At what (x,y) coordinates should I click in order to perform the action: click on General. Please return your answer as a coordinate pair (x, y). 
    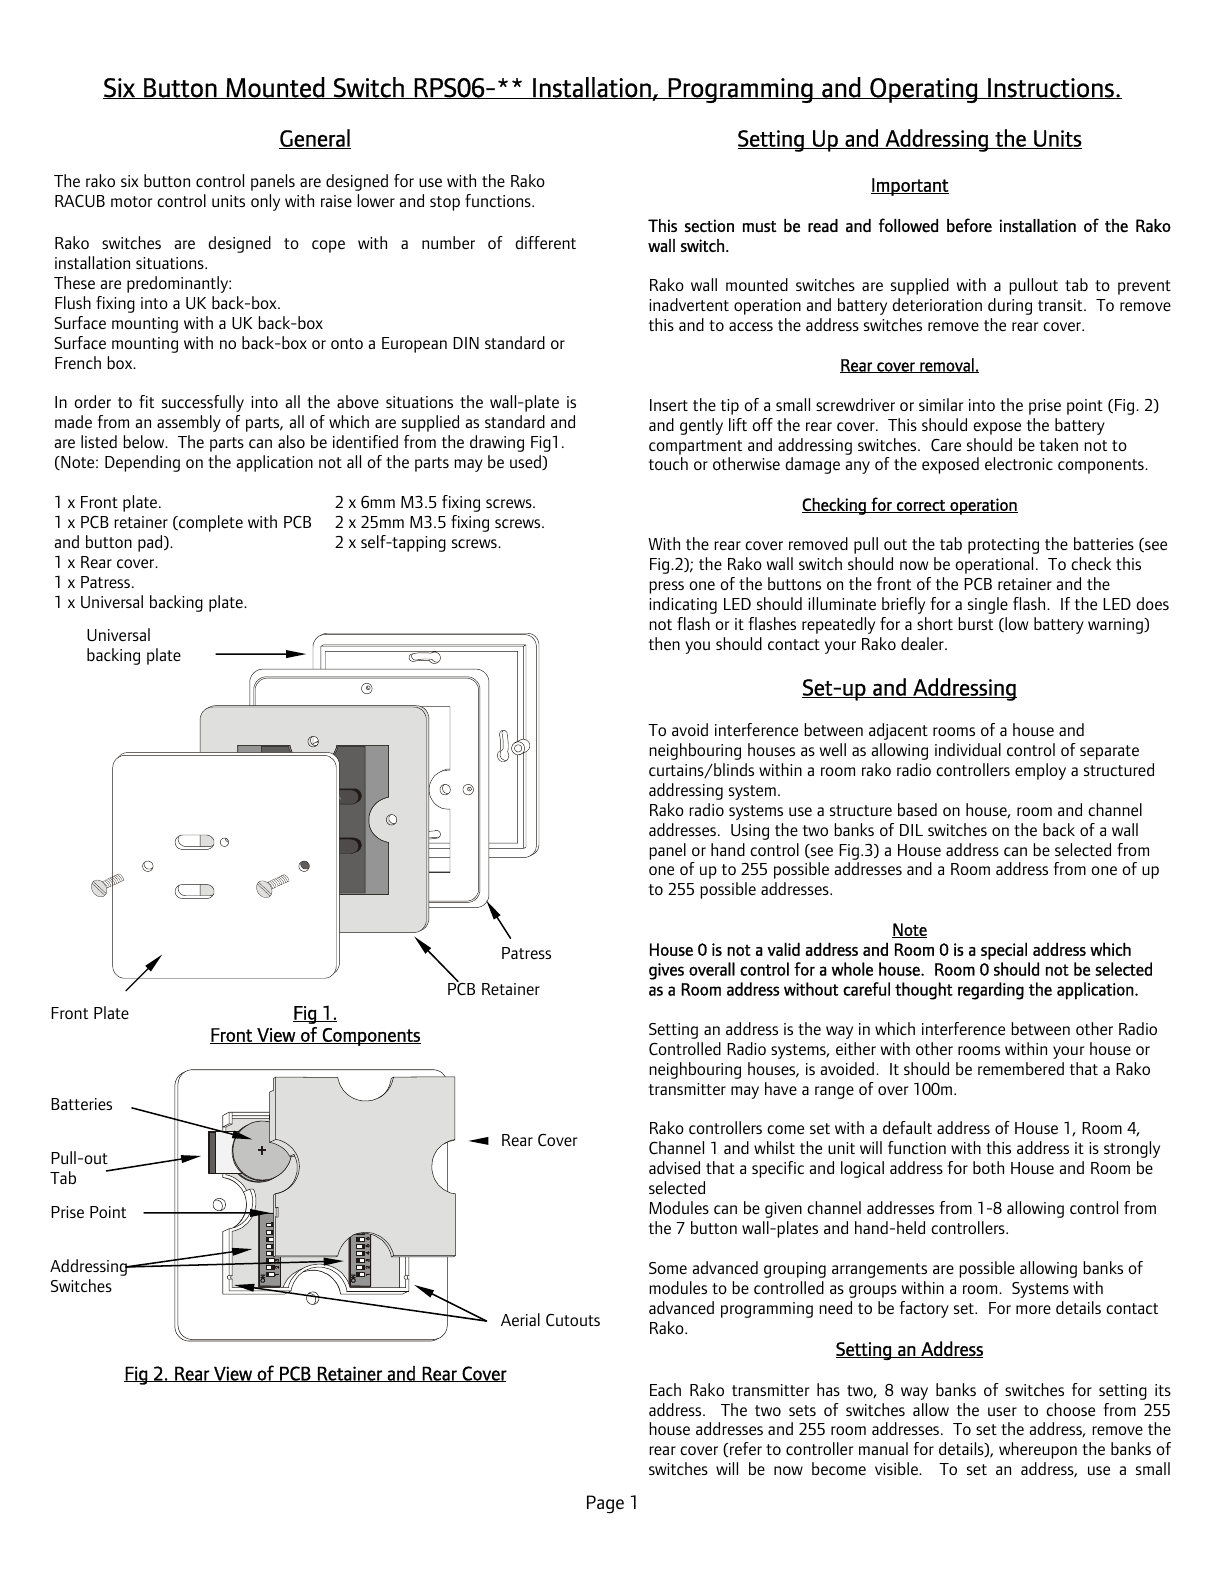
    Looking at the image, I should click on (315, 139).
